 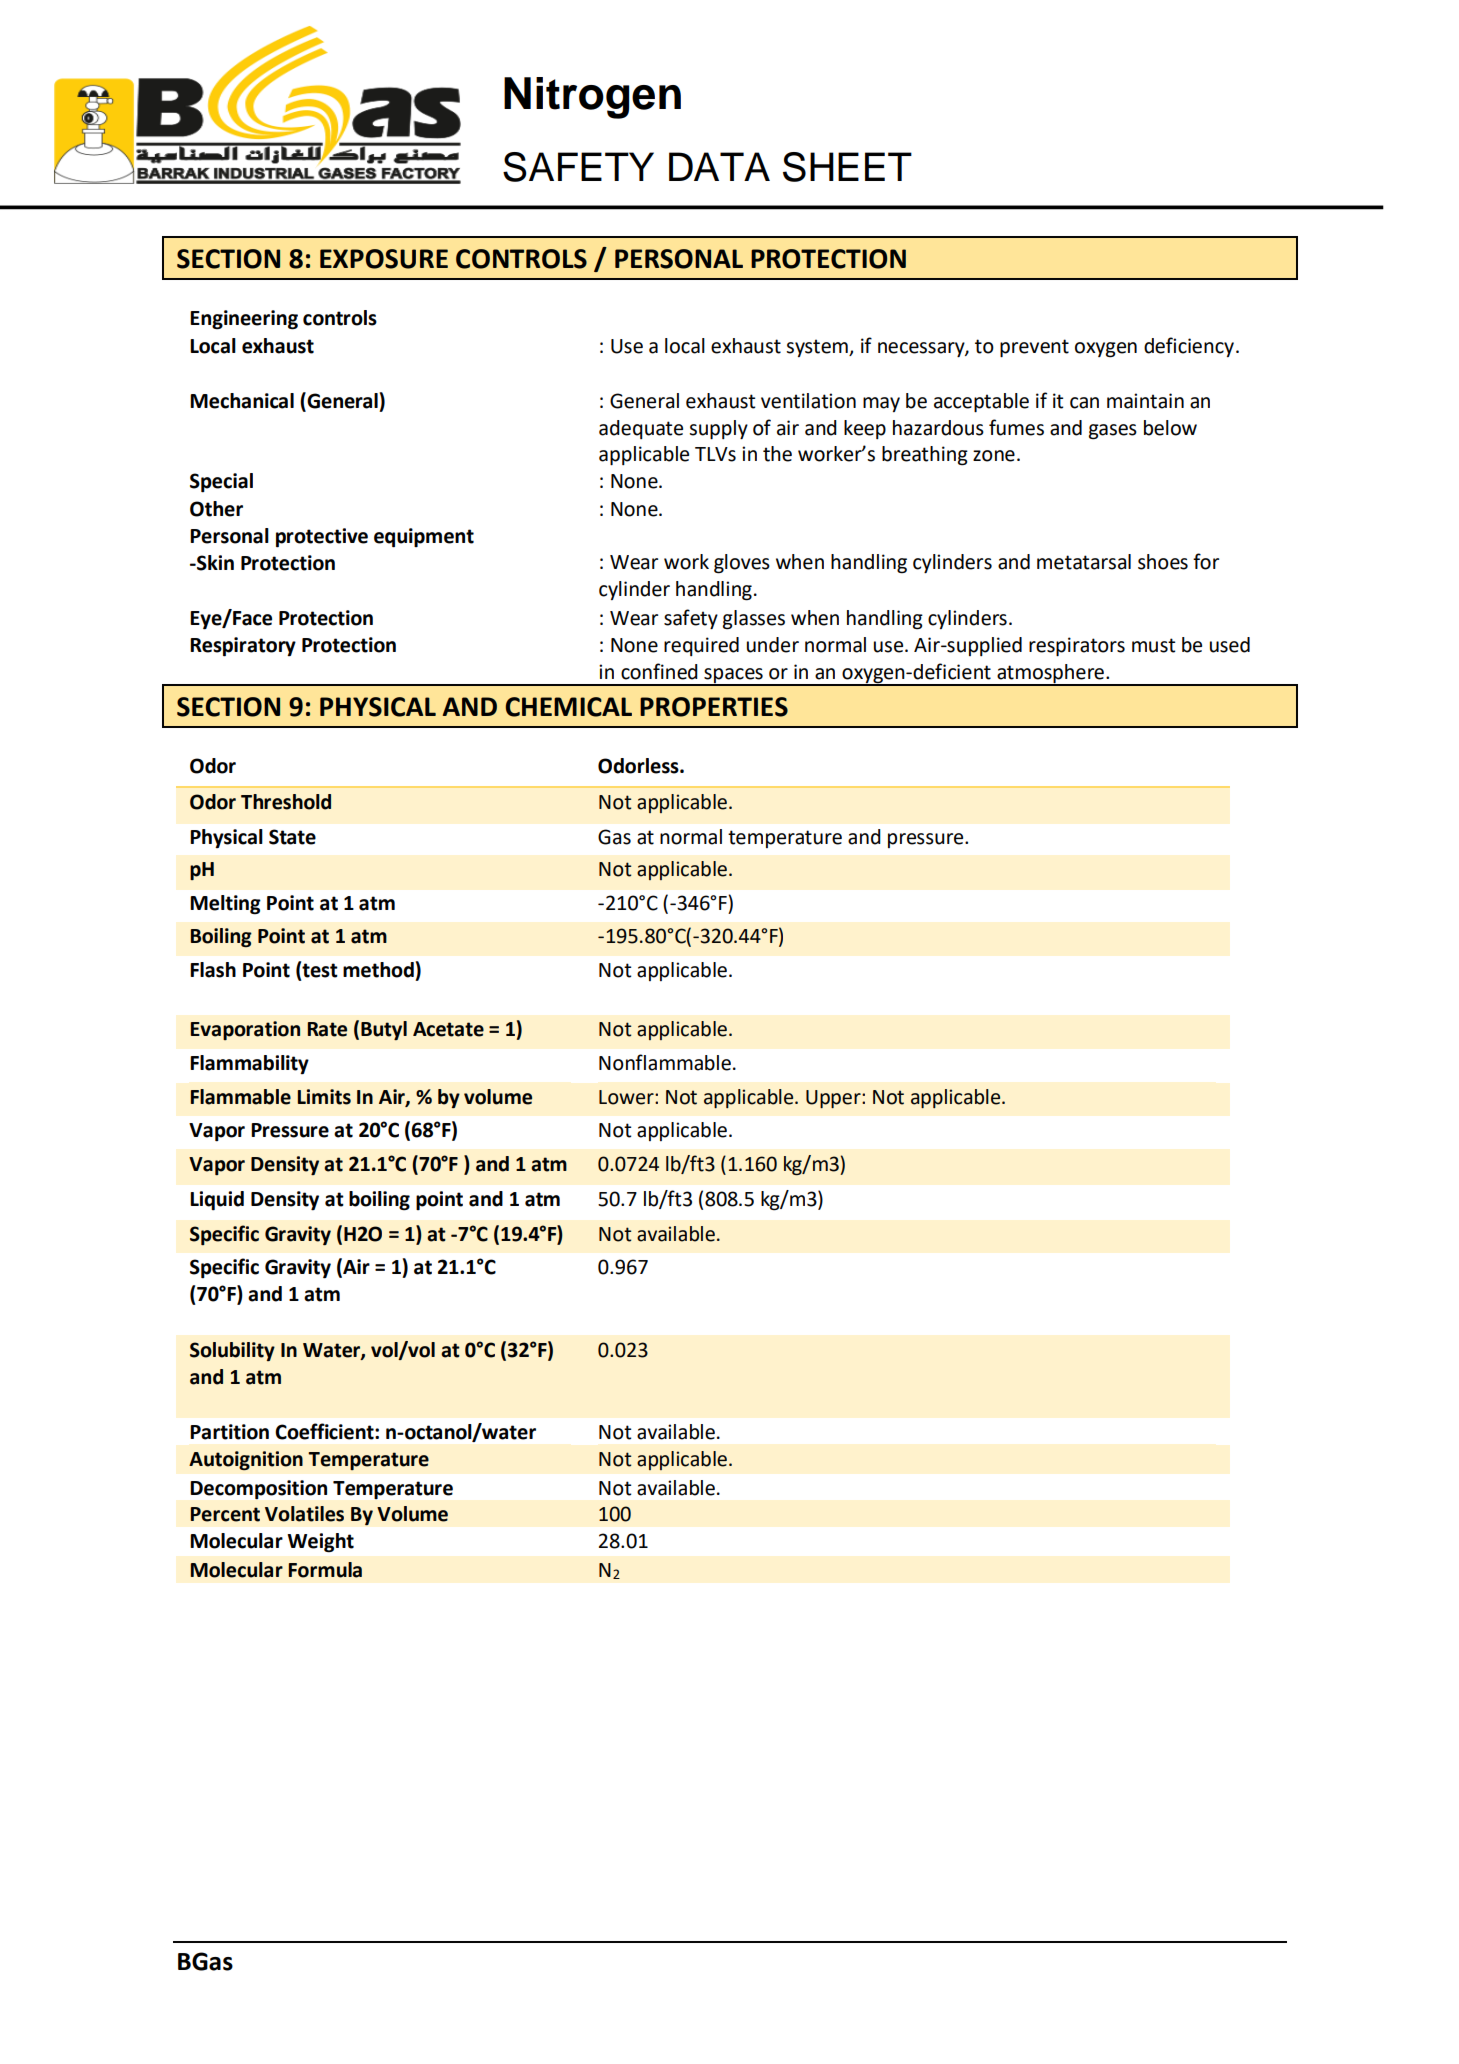 I want to click on SHEET, so click(x=847, y=167).
